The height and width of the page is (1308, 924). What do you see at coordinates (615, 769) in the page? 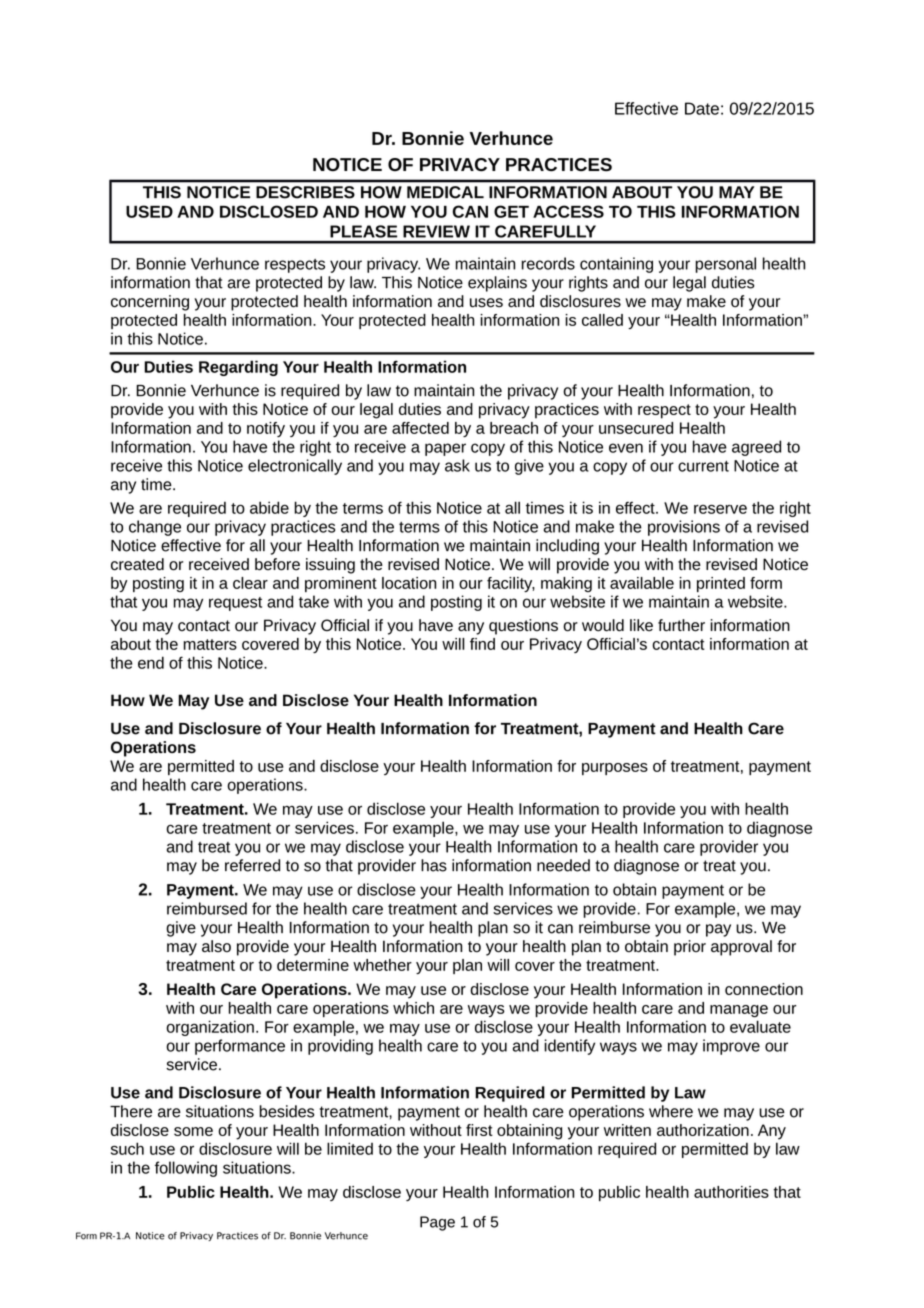
I see `purposes` at bounding box center [615, 769].
